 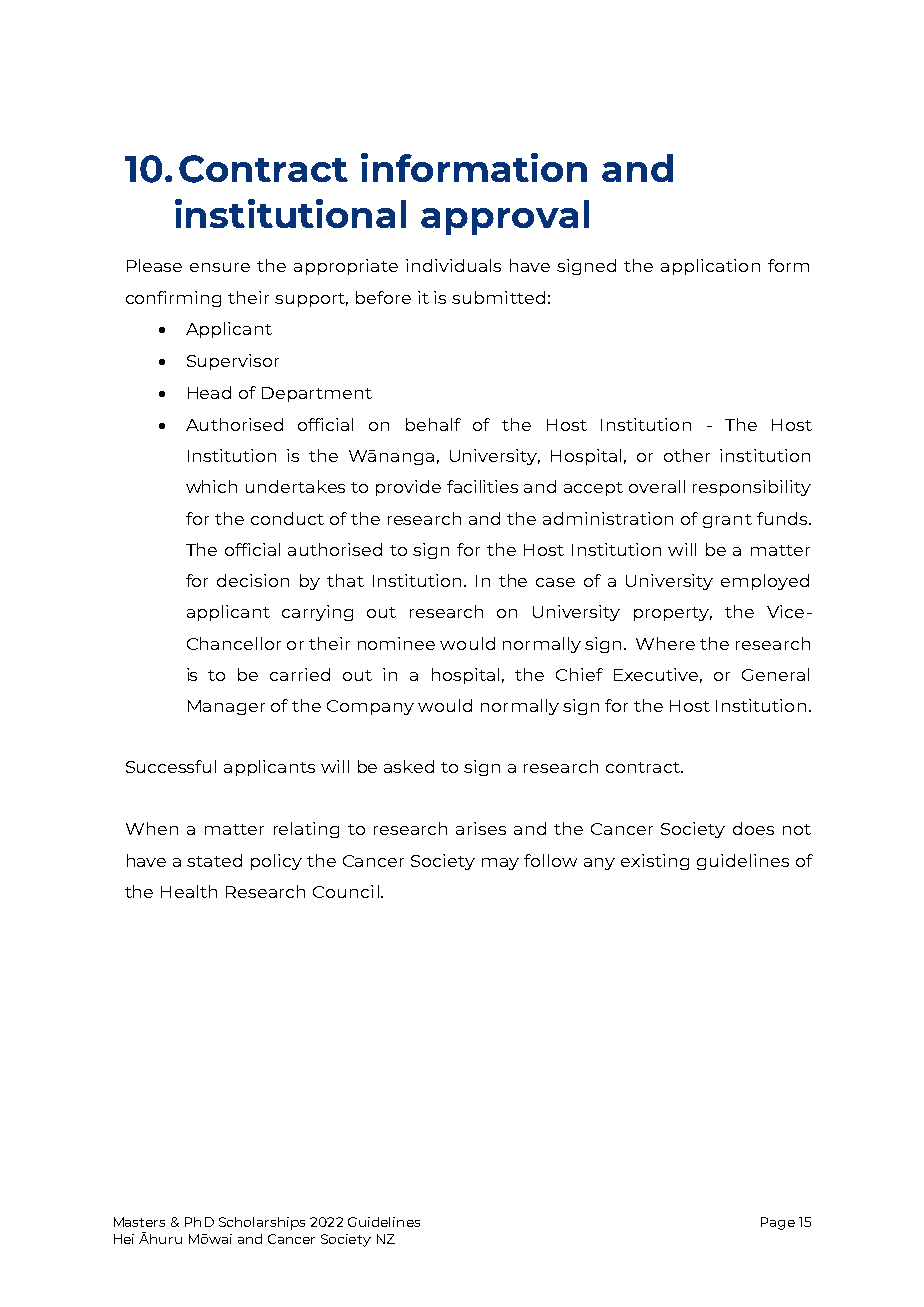 What do you see at coordinates (226, 707) in the screenshot?
I see `Manager` at bounding box center [226, 707].
